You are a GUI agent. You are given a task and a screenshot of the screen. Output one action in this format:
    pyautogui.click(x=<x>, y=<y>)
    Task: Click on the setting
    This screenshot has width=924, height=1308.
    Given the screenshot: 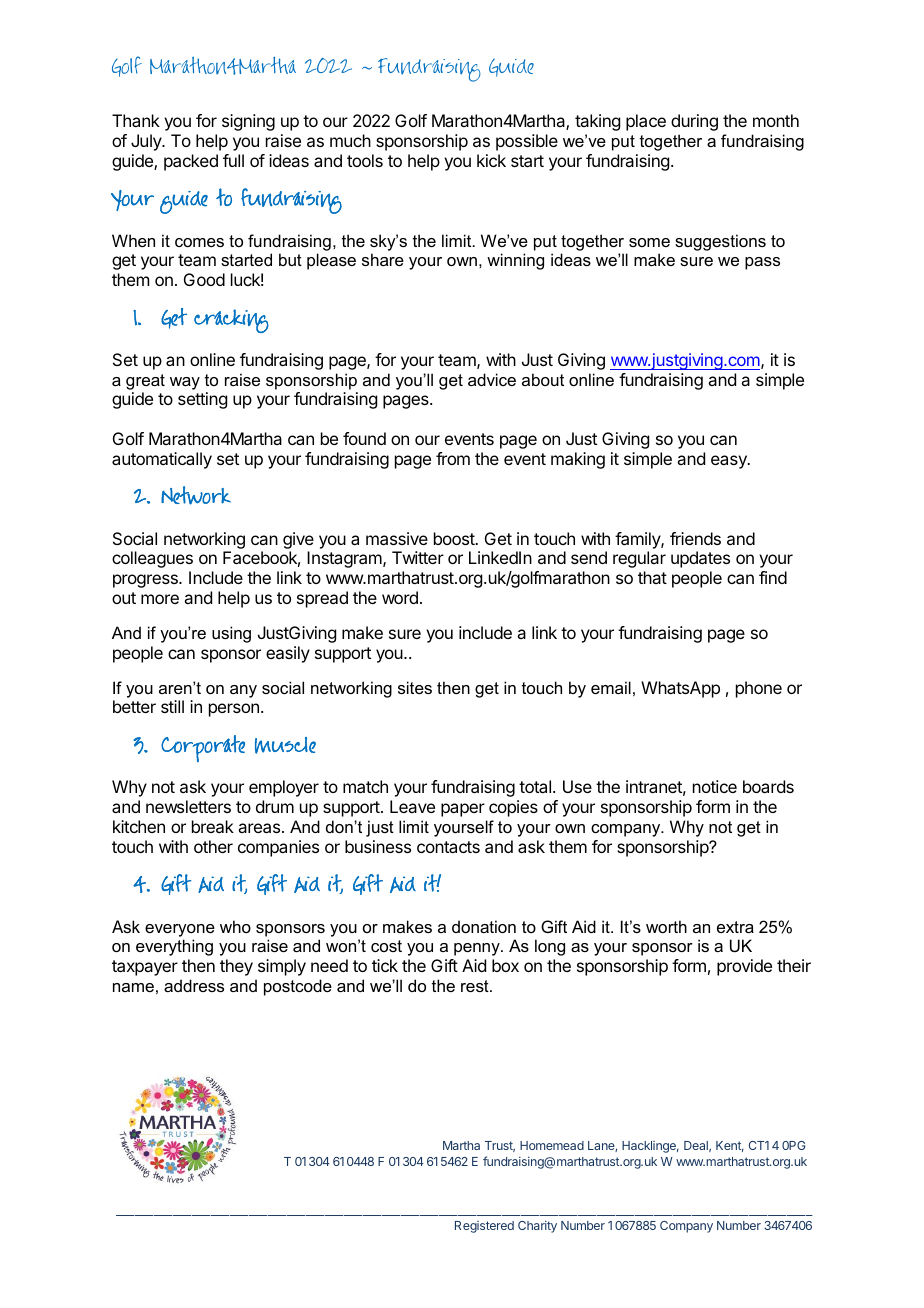 What is the action you would take?
    pyautogui.click(x=202, y=400)
